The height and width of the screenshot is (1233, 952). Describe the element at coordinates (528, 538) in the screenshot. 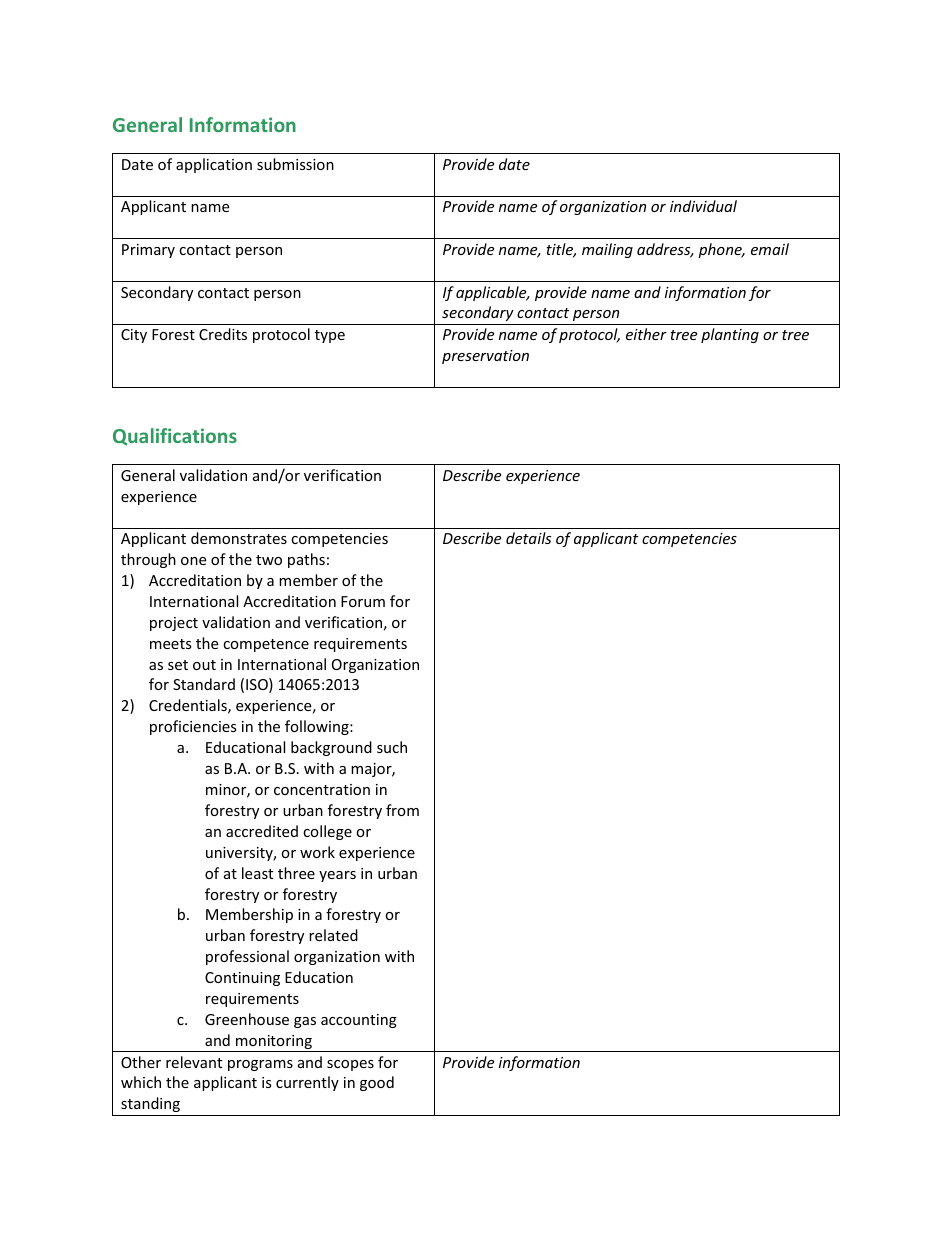

I see `details` at that location.
